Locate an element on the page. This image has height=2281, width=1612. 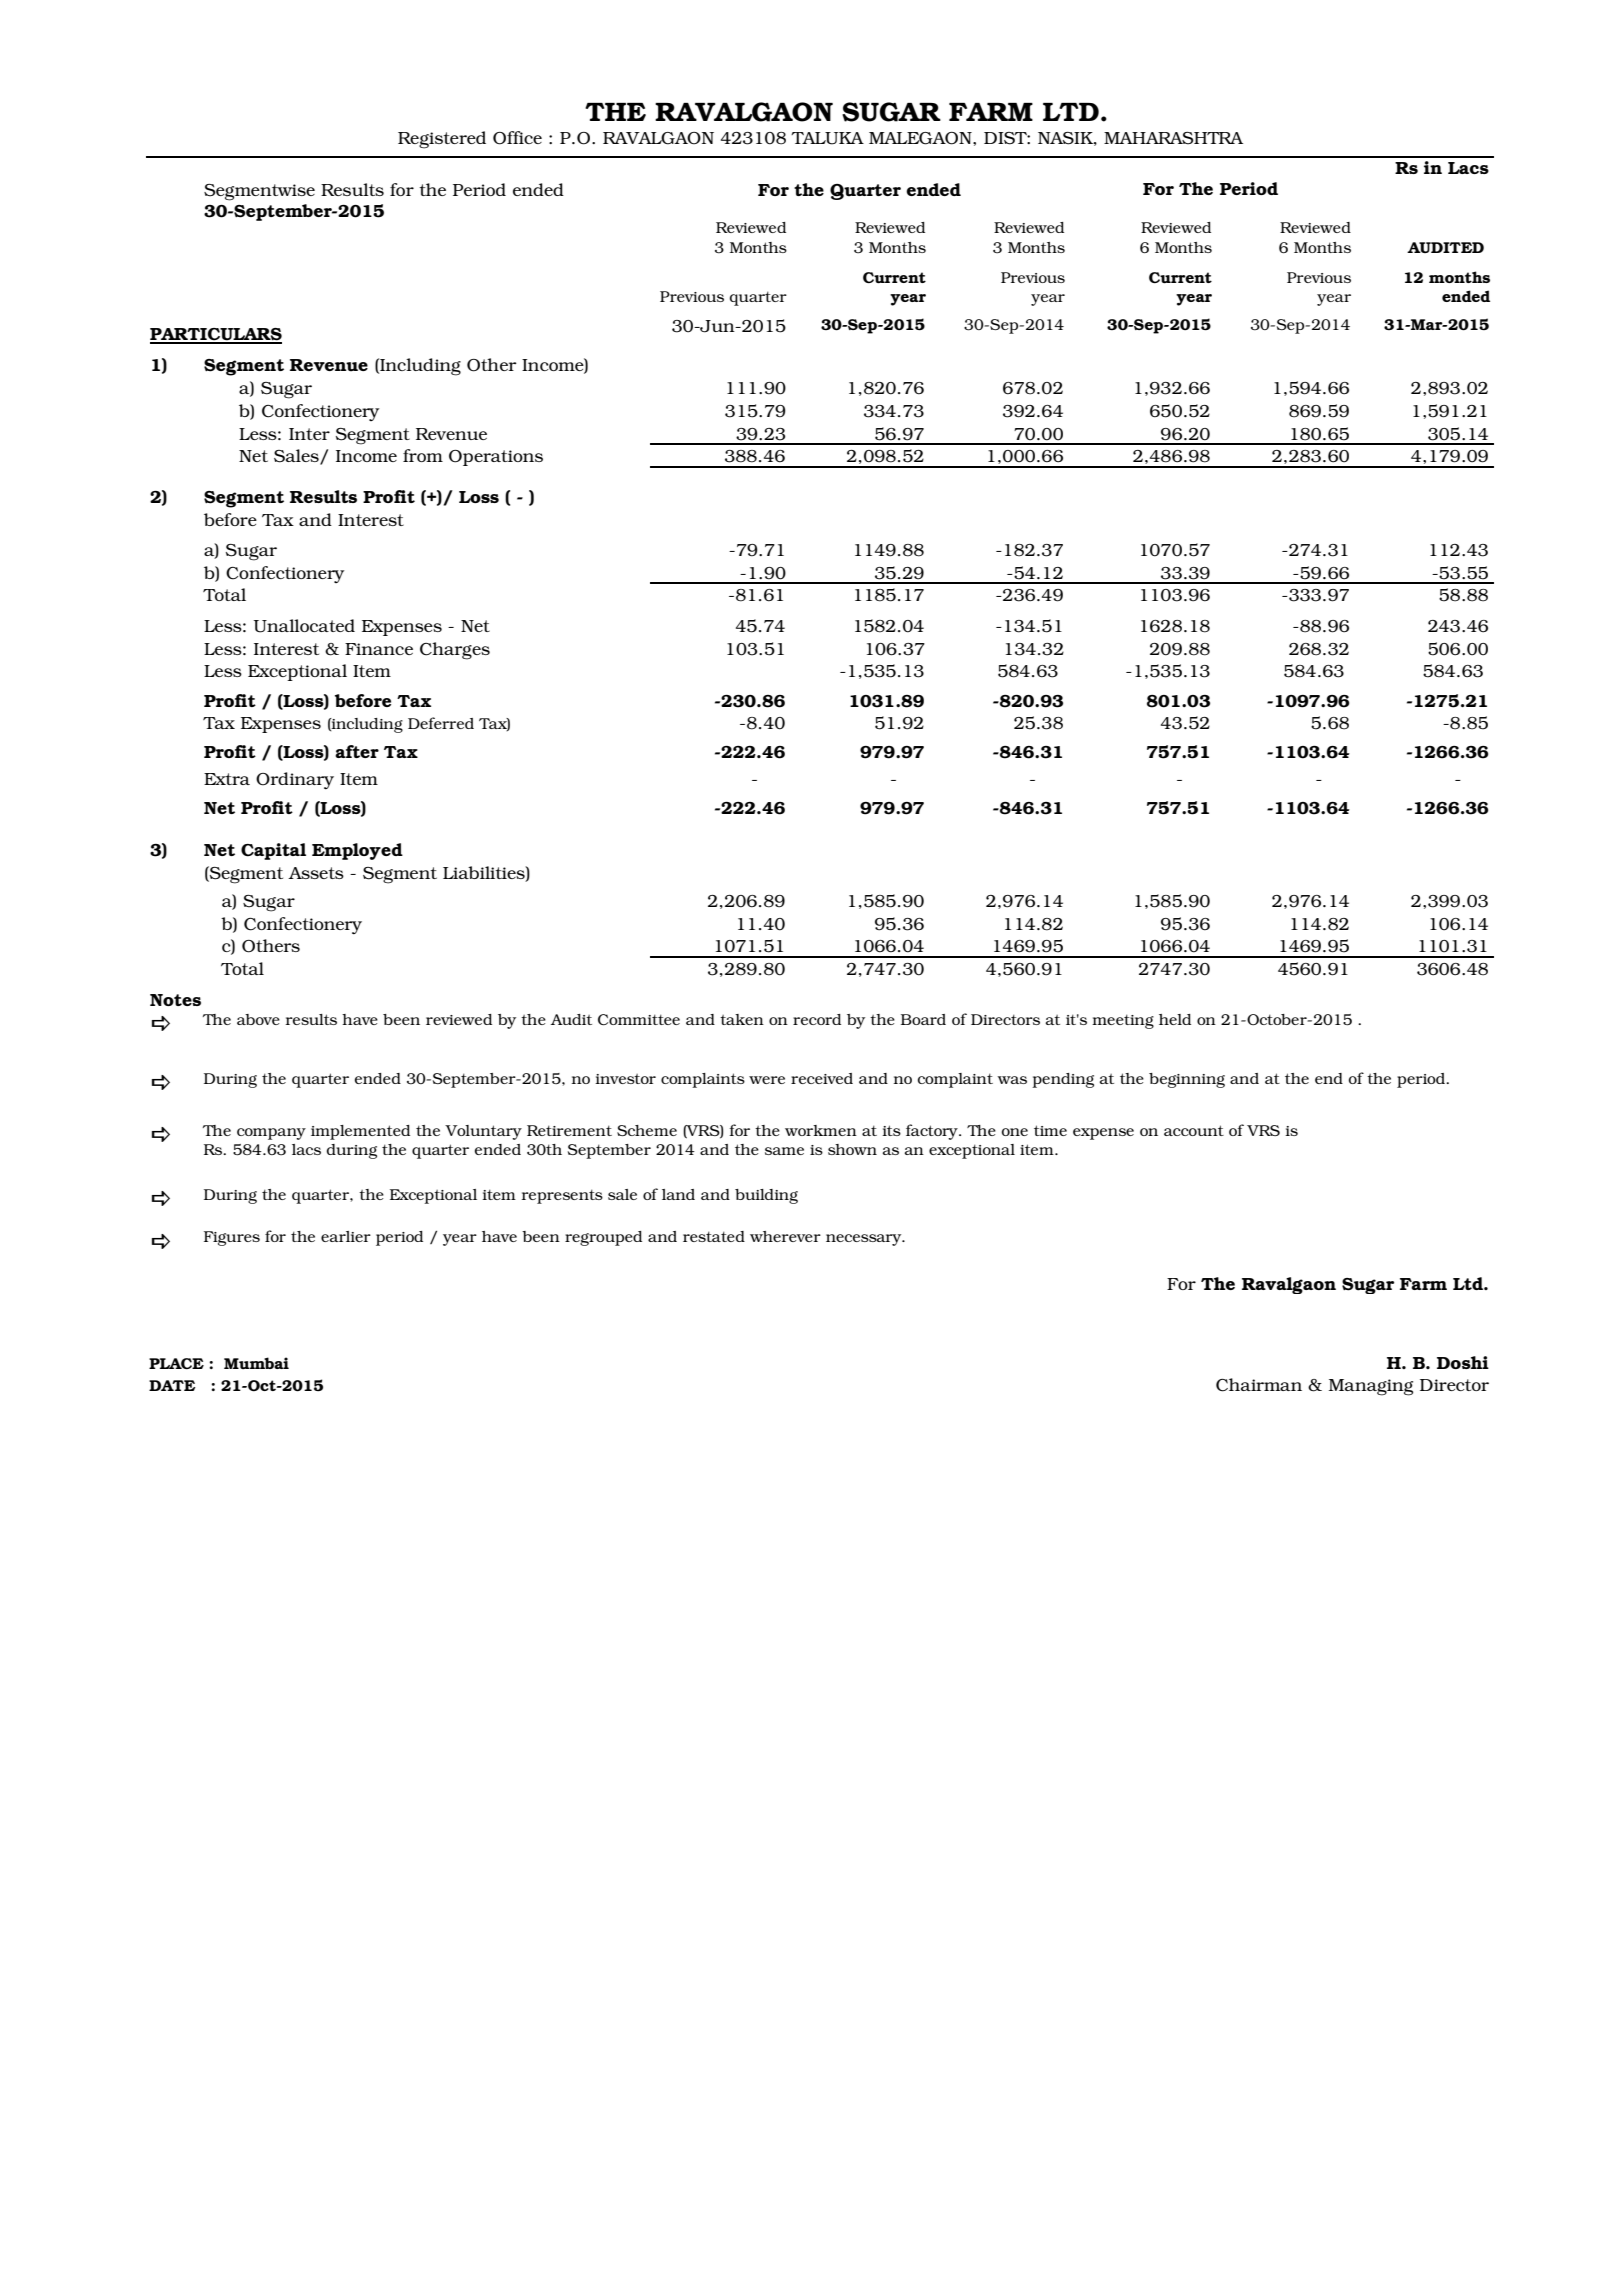
after is located at coordinates (357, 751).
